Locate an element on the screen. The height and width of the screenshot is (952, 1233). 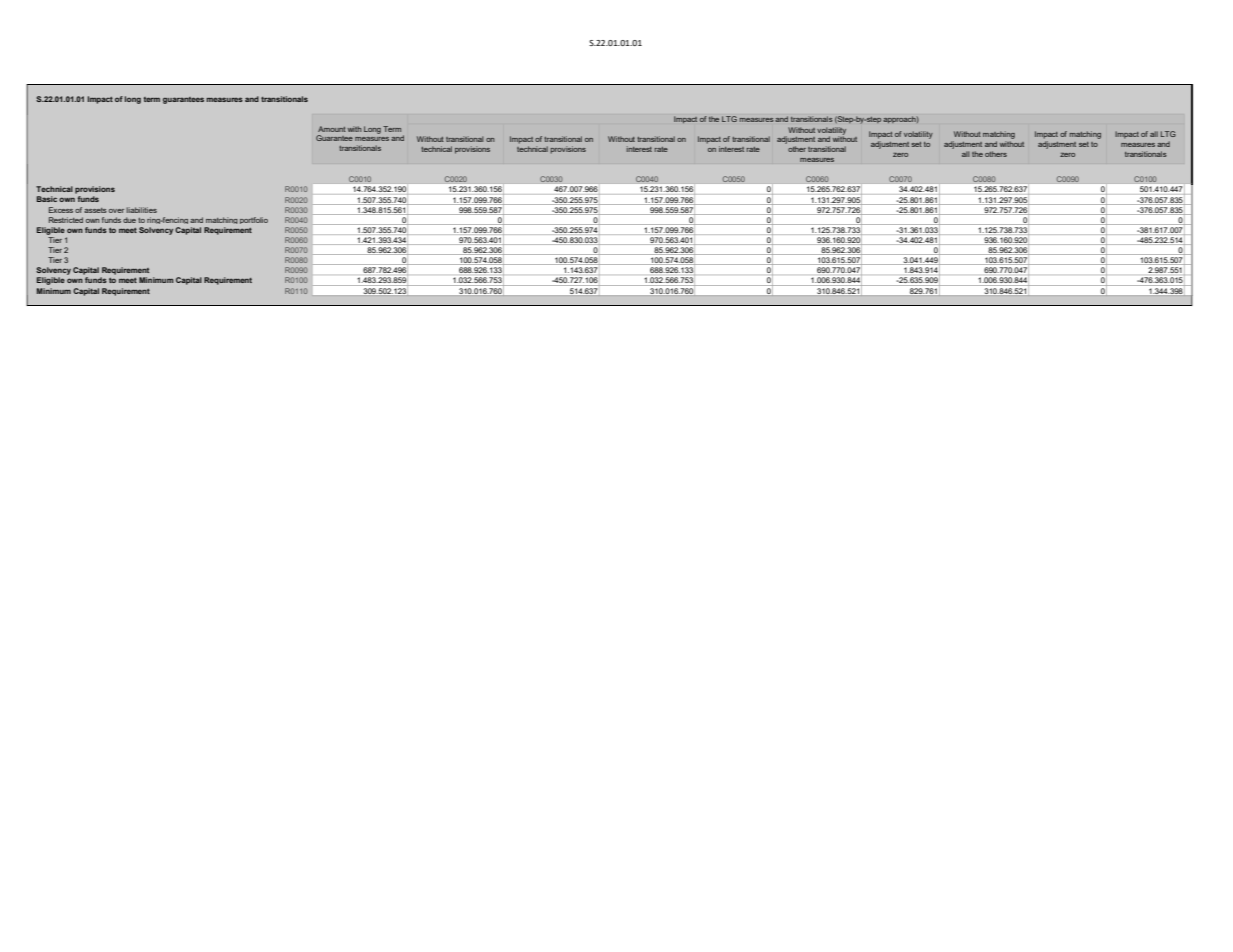
assets is located at coordinates (95, 210).
